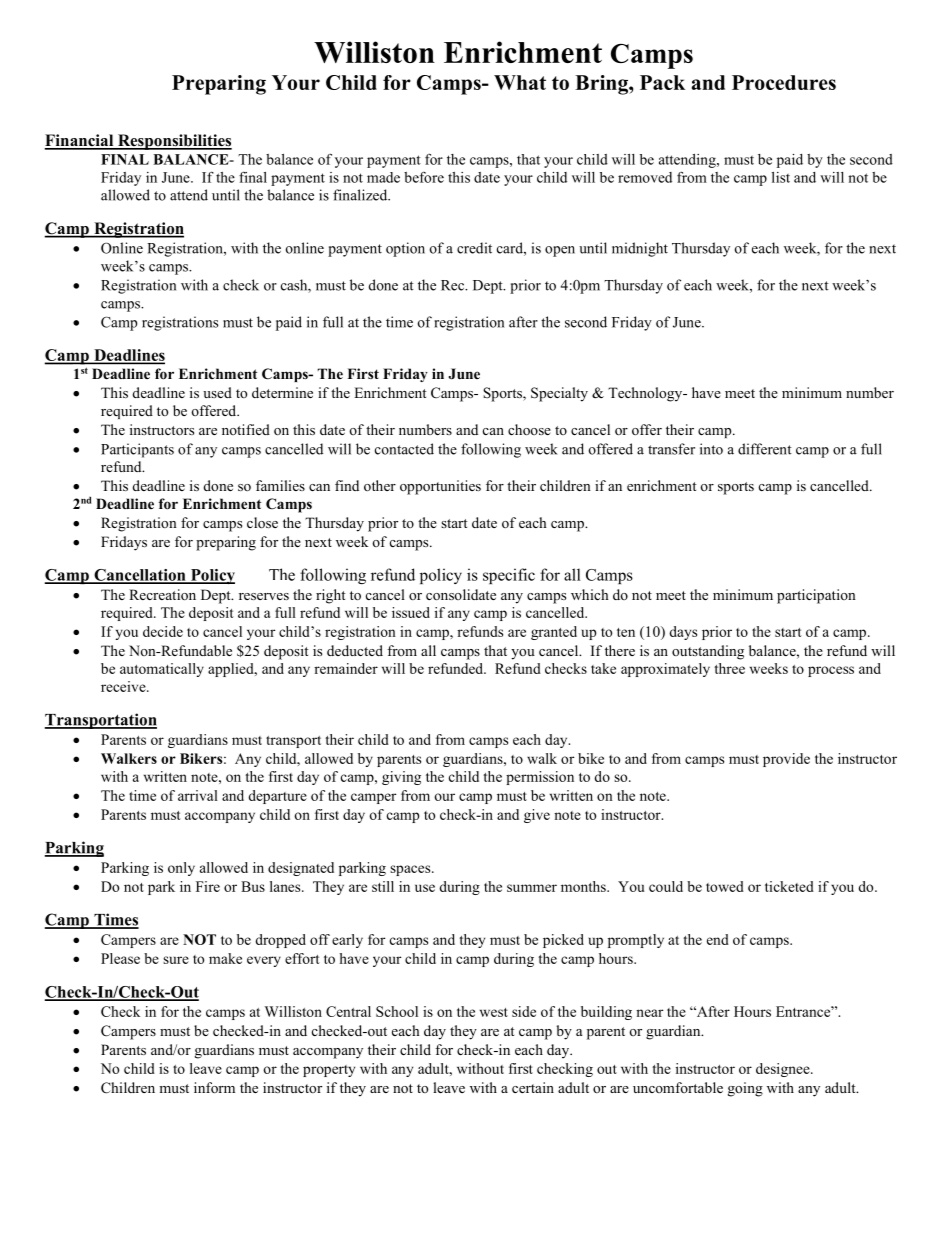  Describe the element at coordinates (198, 795) in the screenshot. I see `arrival` at that location.
